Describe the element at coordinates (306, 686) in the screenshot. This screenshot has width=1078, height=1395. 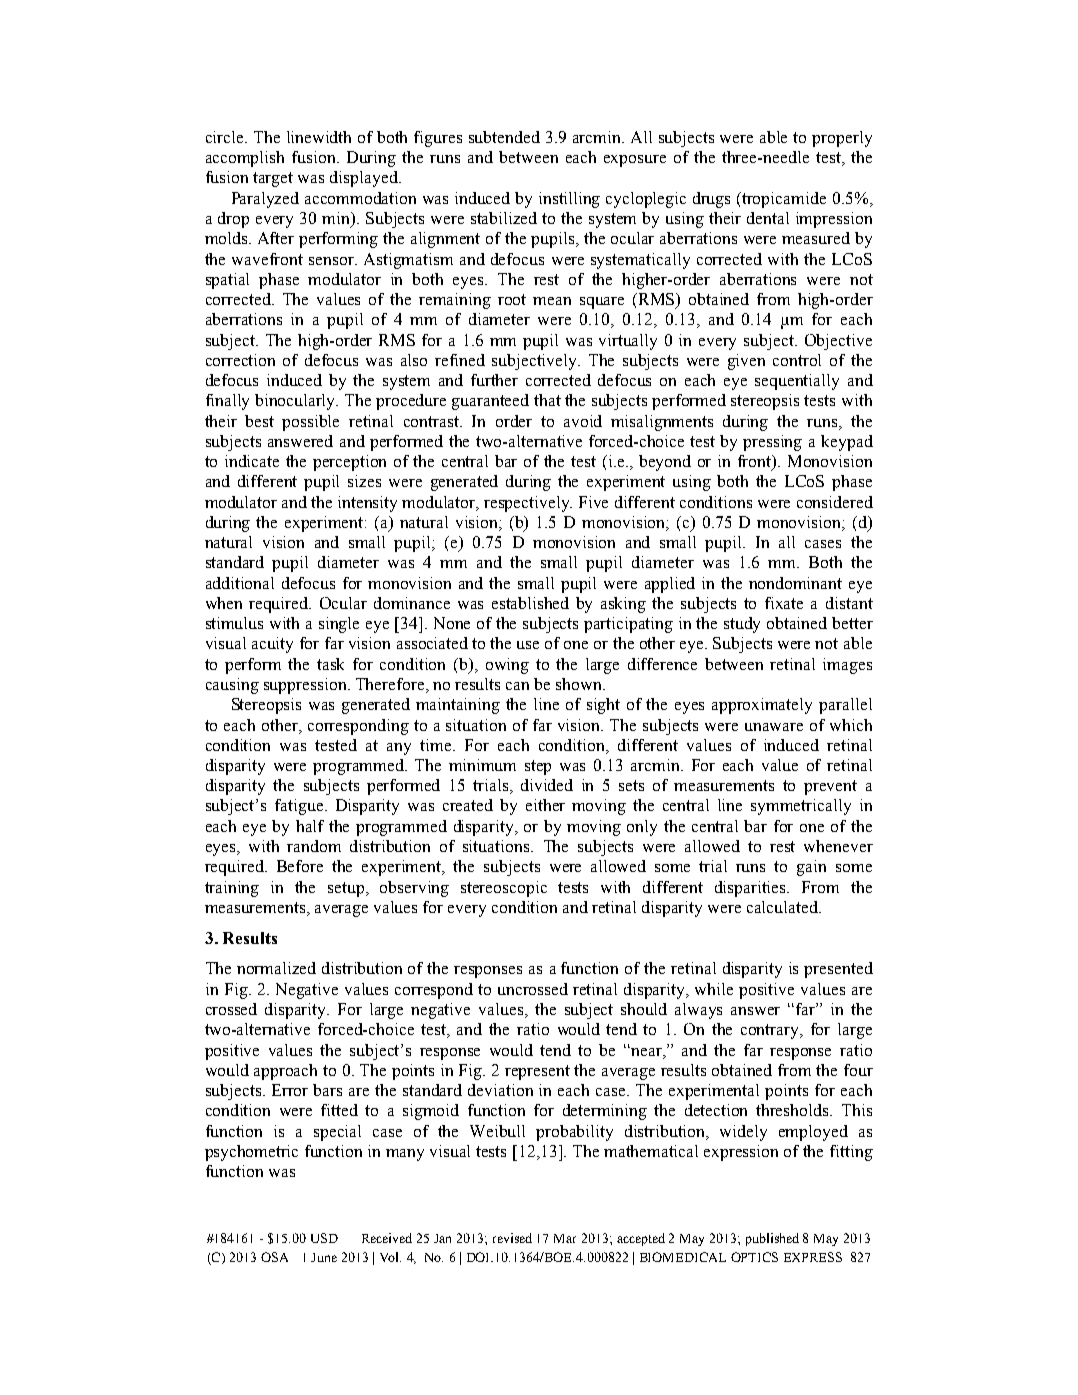
I see `suppression` at that location.
